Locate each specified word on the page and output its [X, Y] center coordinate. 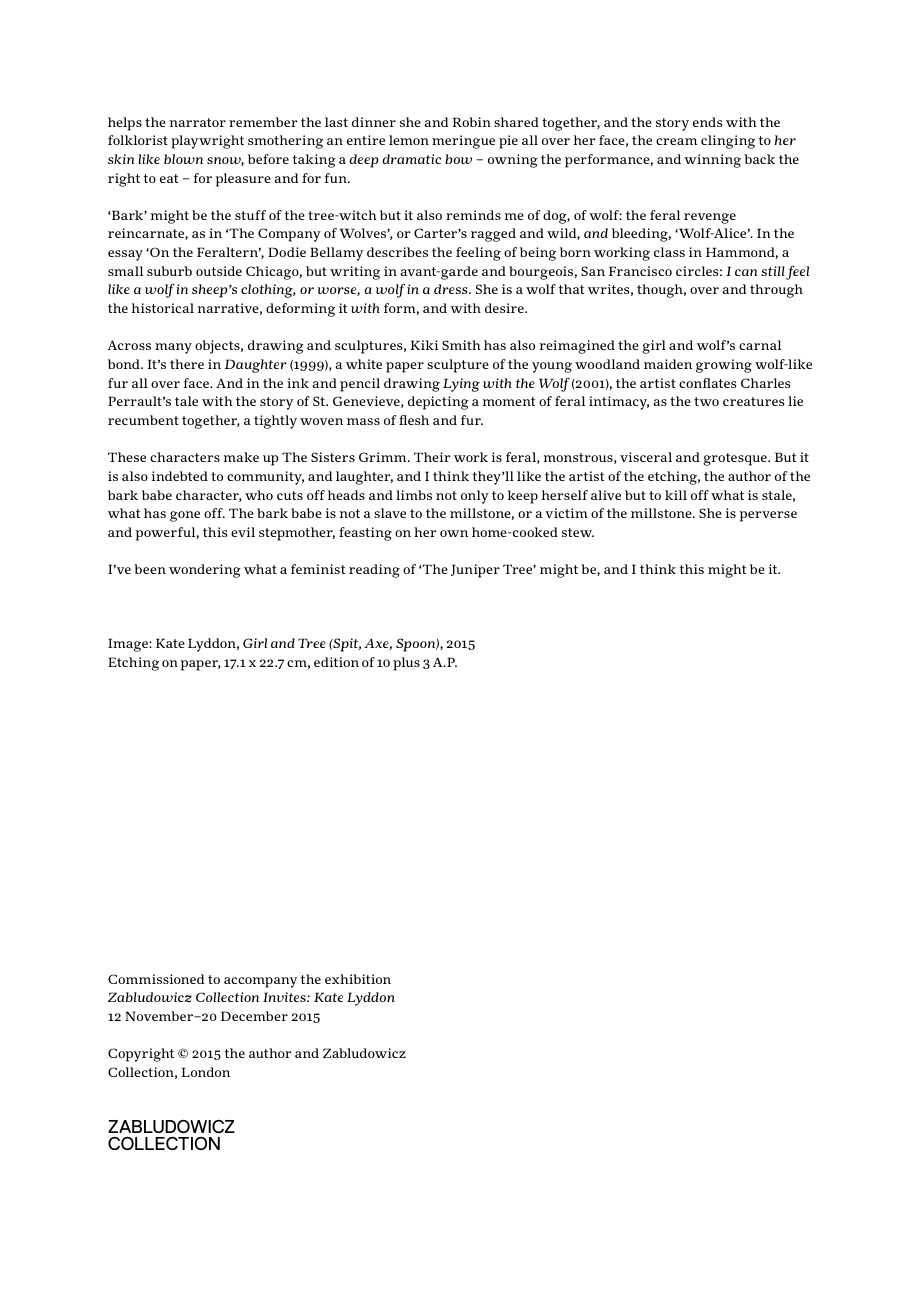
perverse [768, 516]
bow [458, 159]
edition [336, 662]
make [241, 457]
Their [432, 457]
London [205, 1072]
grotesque [736, 459]
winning [712, 161]
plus [406, 664]
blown [183, 159]
